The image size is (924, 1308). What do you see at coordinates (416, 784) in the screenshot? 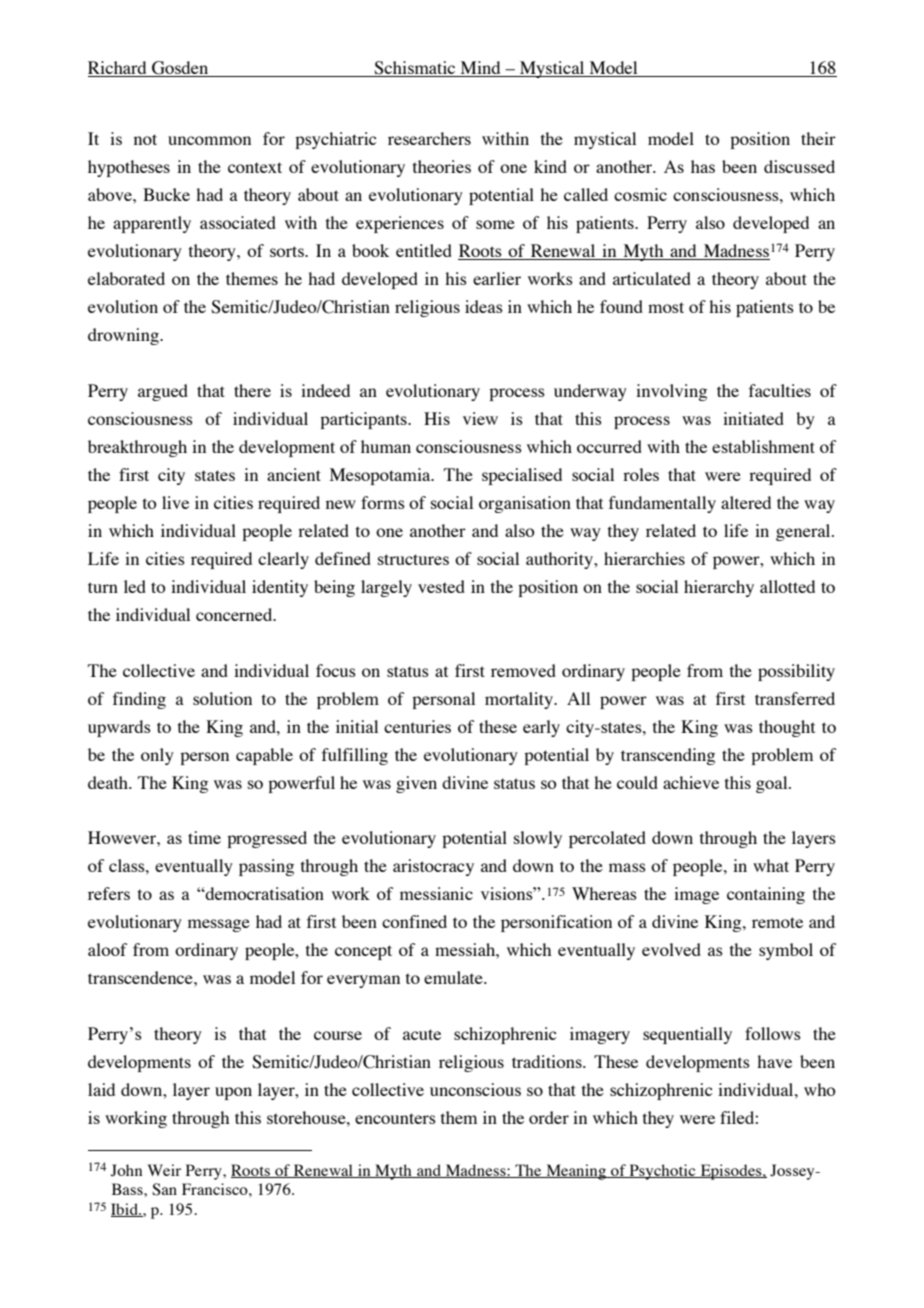
I see `given` at bounding box center [416, 784].
